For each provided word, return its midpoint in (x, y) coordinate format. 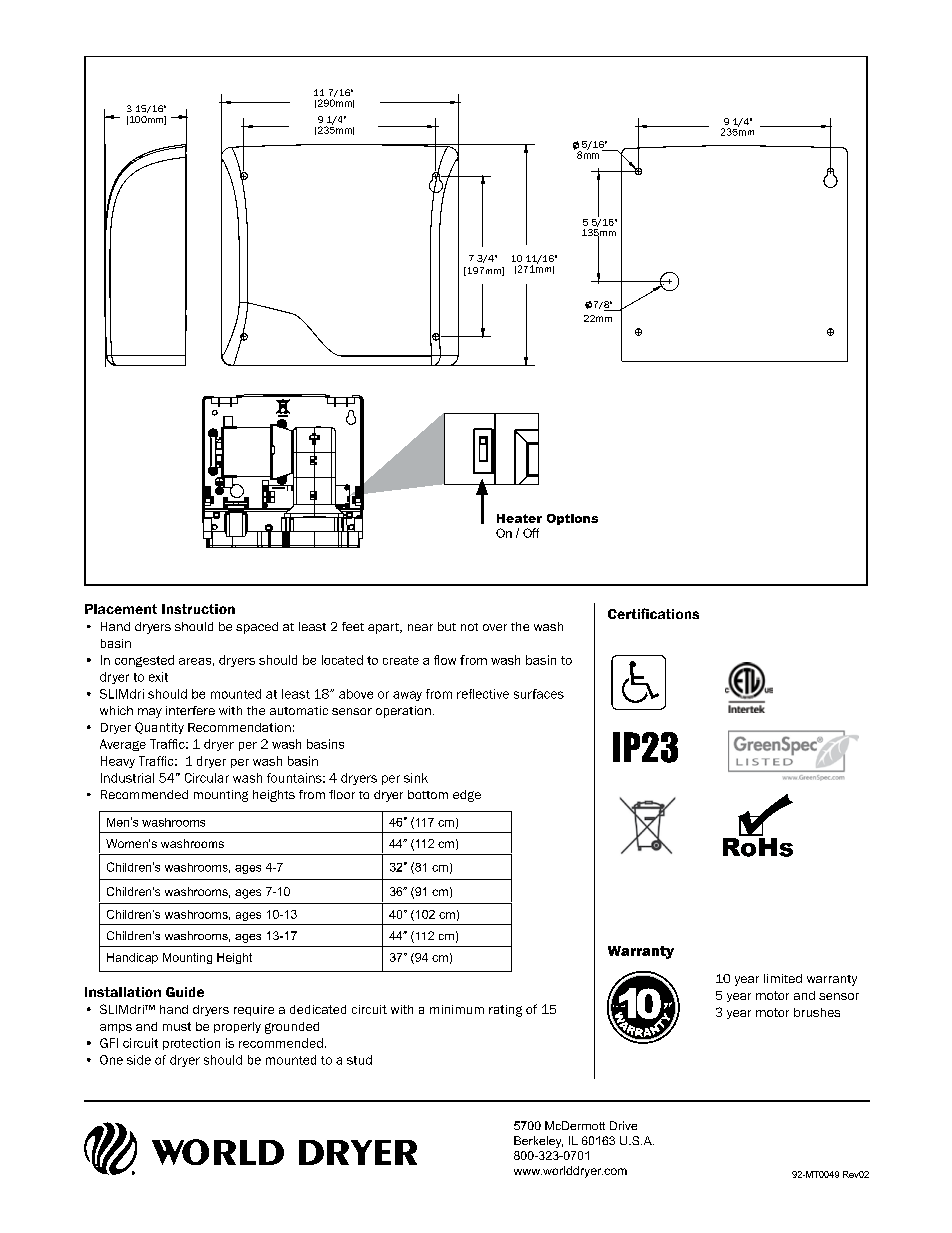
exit (158, 677)
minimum (457, 1009)
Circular (207, 778)
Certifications (653, 613)
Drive (623, 1125)
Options (572, 519)
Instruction (198, 609)
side (139, 1060)
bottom (428, 794)
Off (531, 533)
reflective (483, 694)
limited (783, 978)
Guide (185, 992)
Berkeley (538, 1142)
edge (467, 796)
